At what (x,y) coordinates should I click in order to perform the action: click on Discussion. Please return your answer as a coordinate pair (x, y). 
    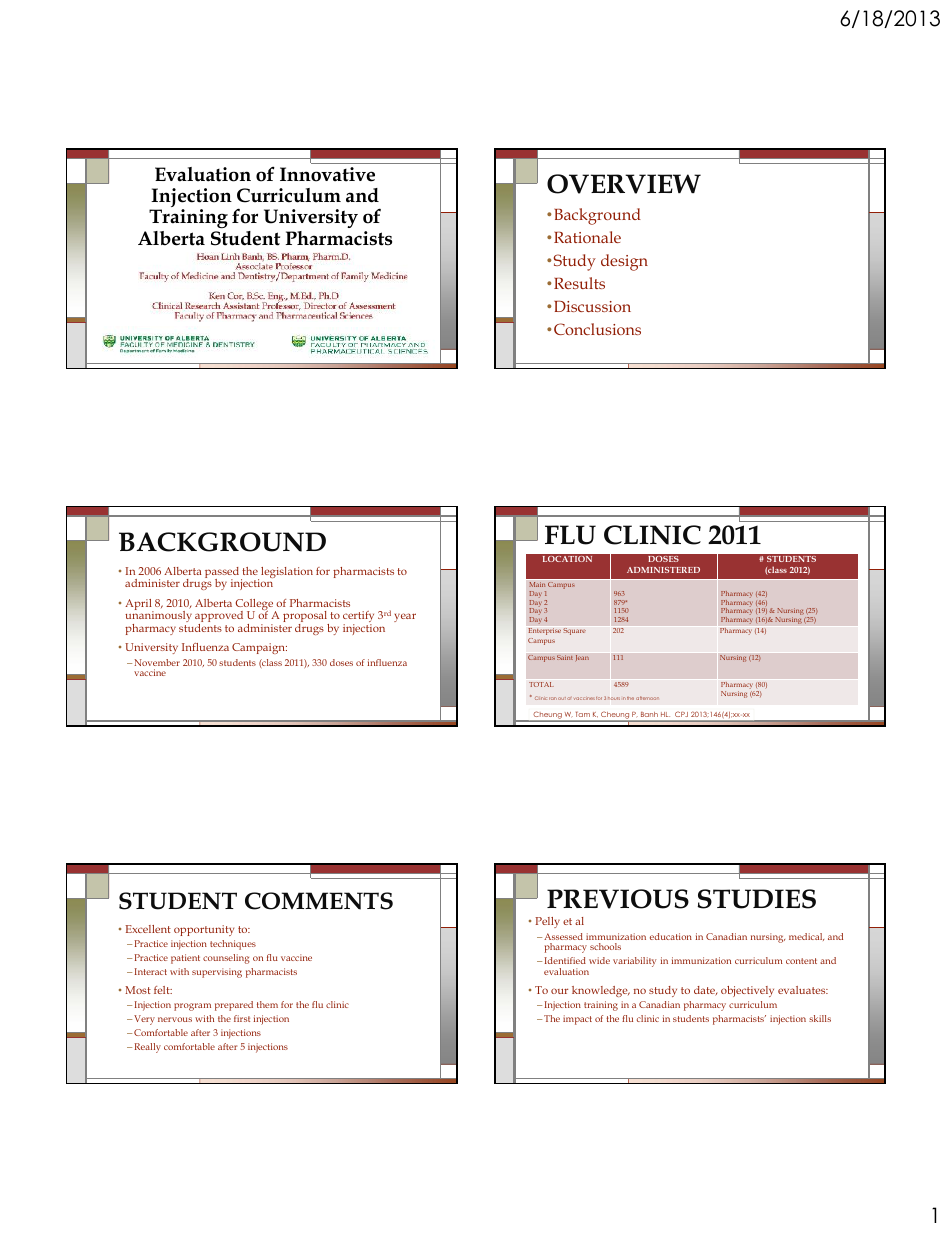
    Looking at the image, I should click on (592, 306).
